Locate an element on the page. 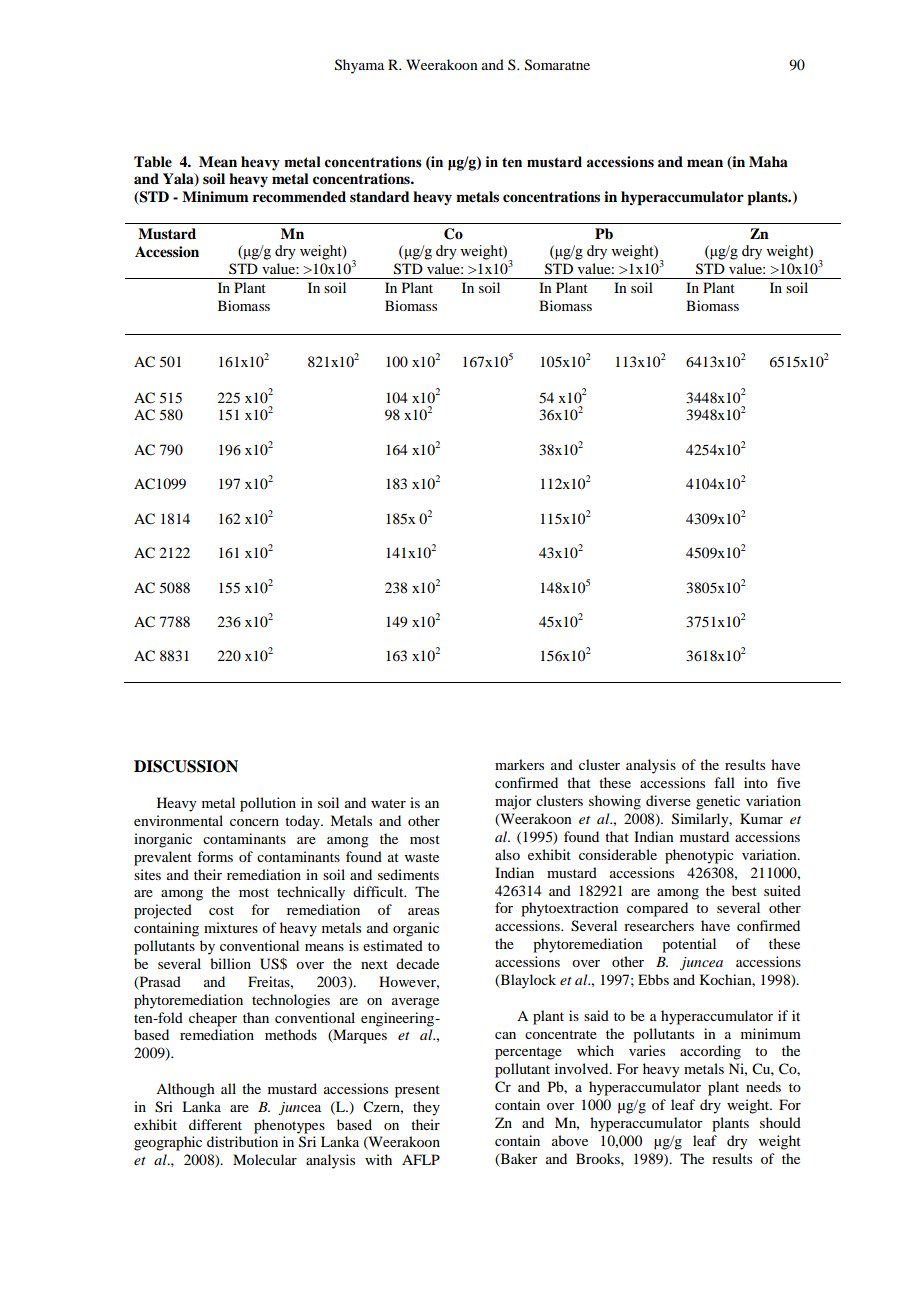 The width and height of the document is (924, 1308). different is located at coordinates (215, 1124).
